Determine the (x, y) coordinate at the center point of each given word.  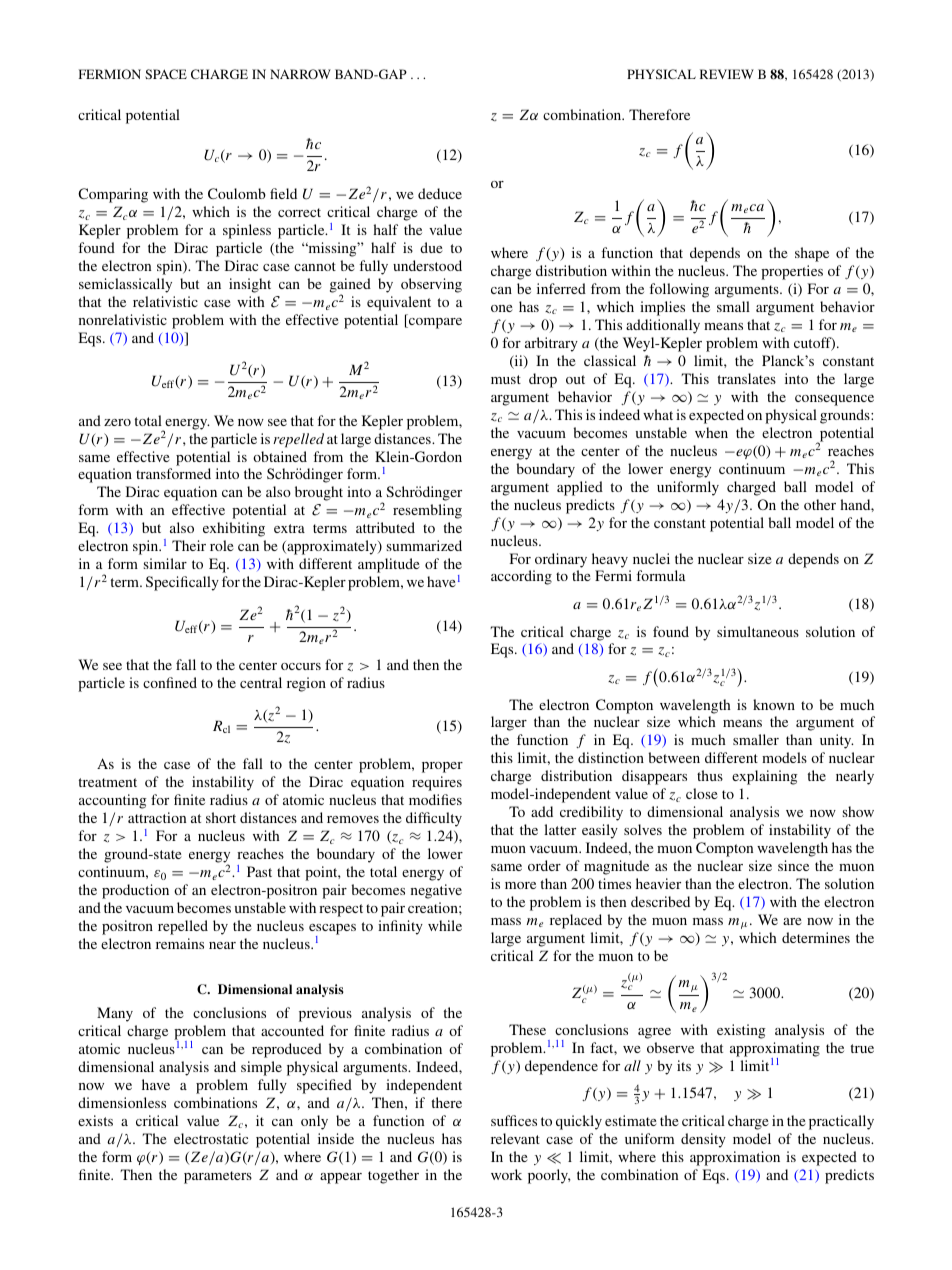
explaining (765, 777)
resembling (427, 511)
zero (117, 422)
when (711, 432)
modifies (435, 799)
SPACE (166, 74)
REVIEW (727, 74)
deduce (440, 193)
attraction (157, 817)
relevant (515, 1138)
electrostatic (211, 1138)
